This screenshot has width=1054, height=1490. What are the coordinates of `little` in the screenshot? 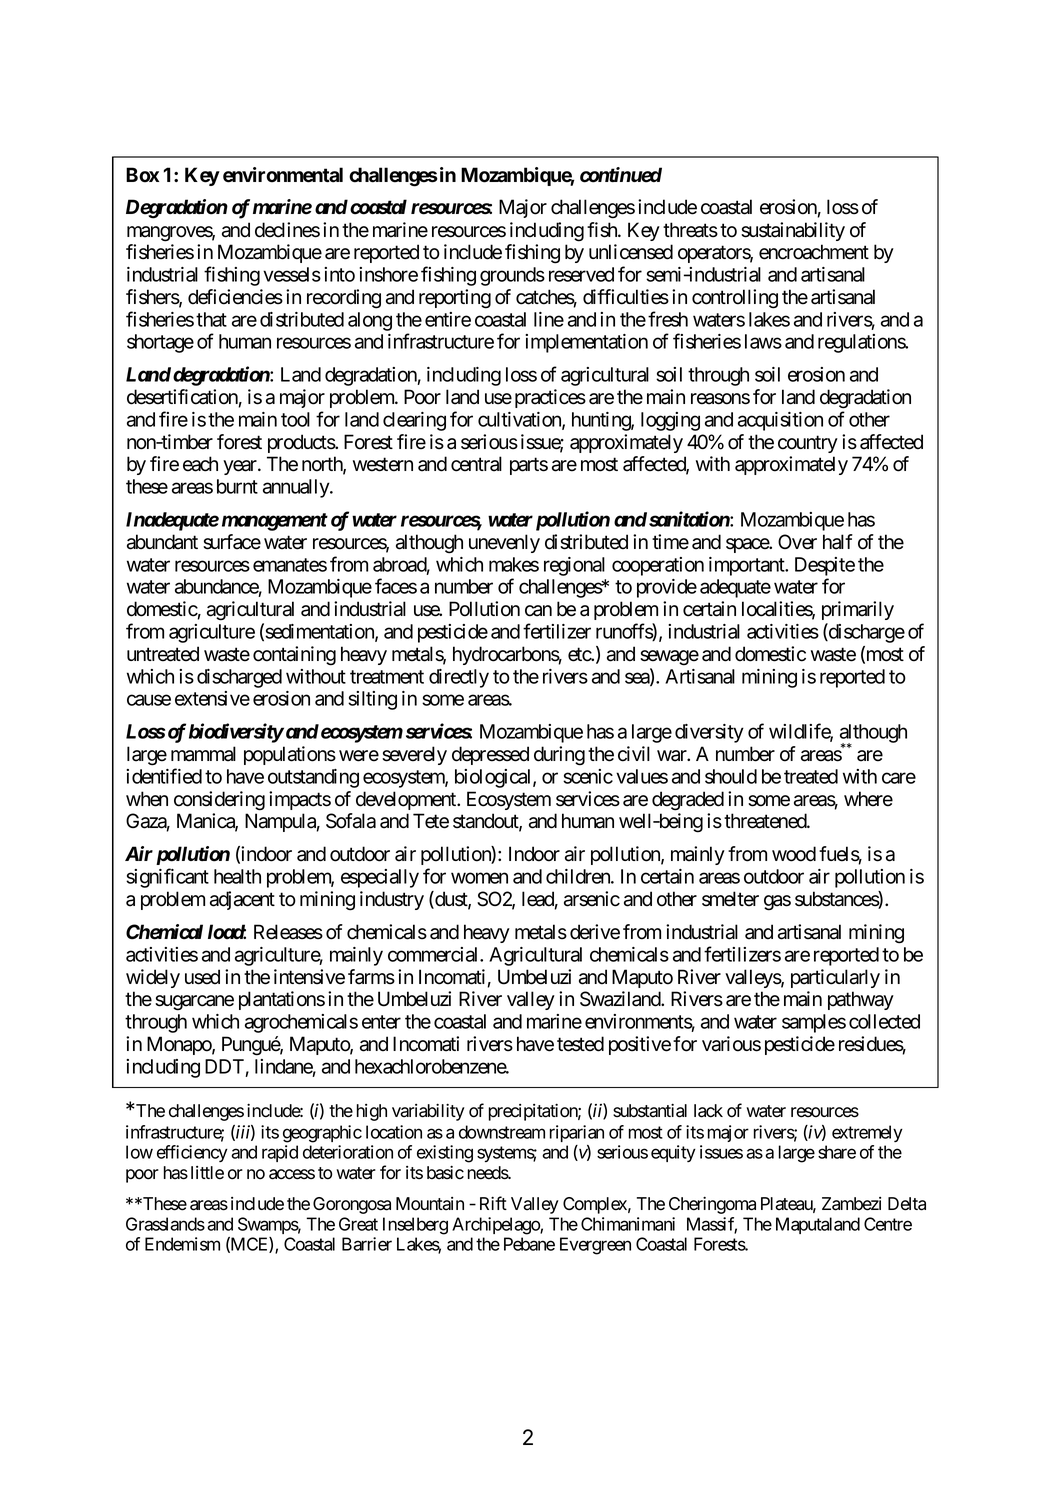 It's located at (207, 1173).
